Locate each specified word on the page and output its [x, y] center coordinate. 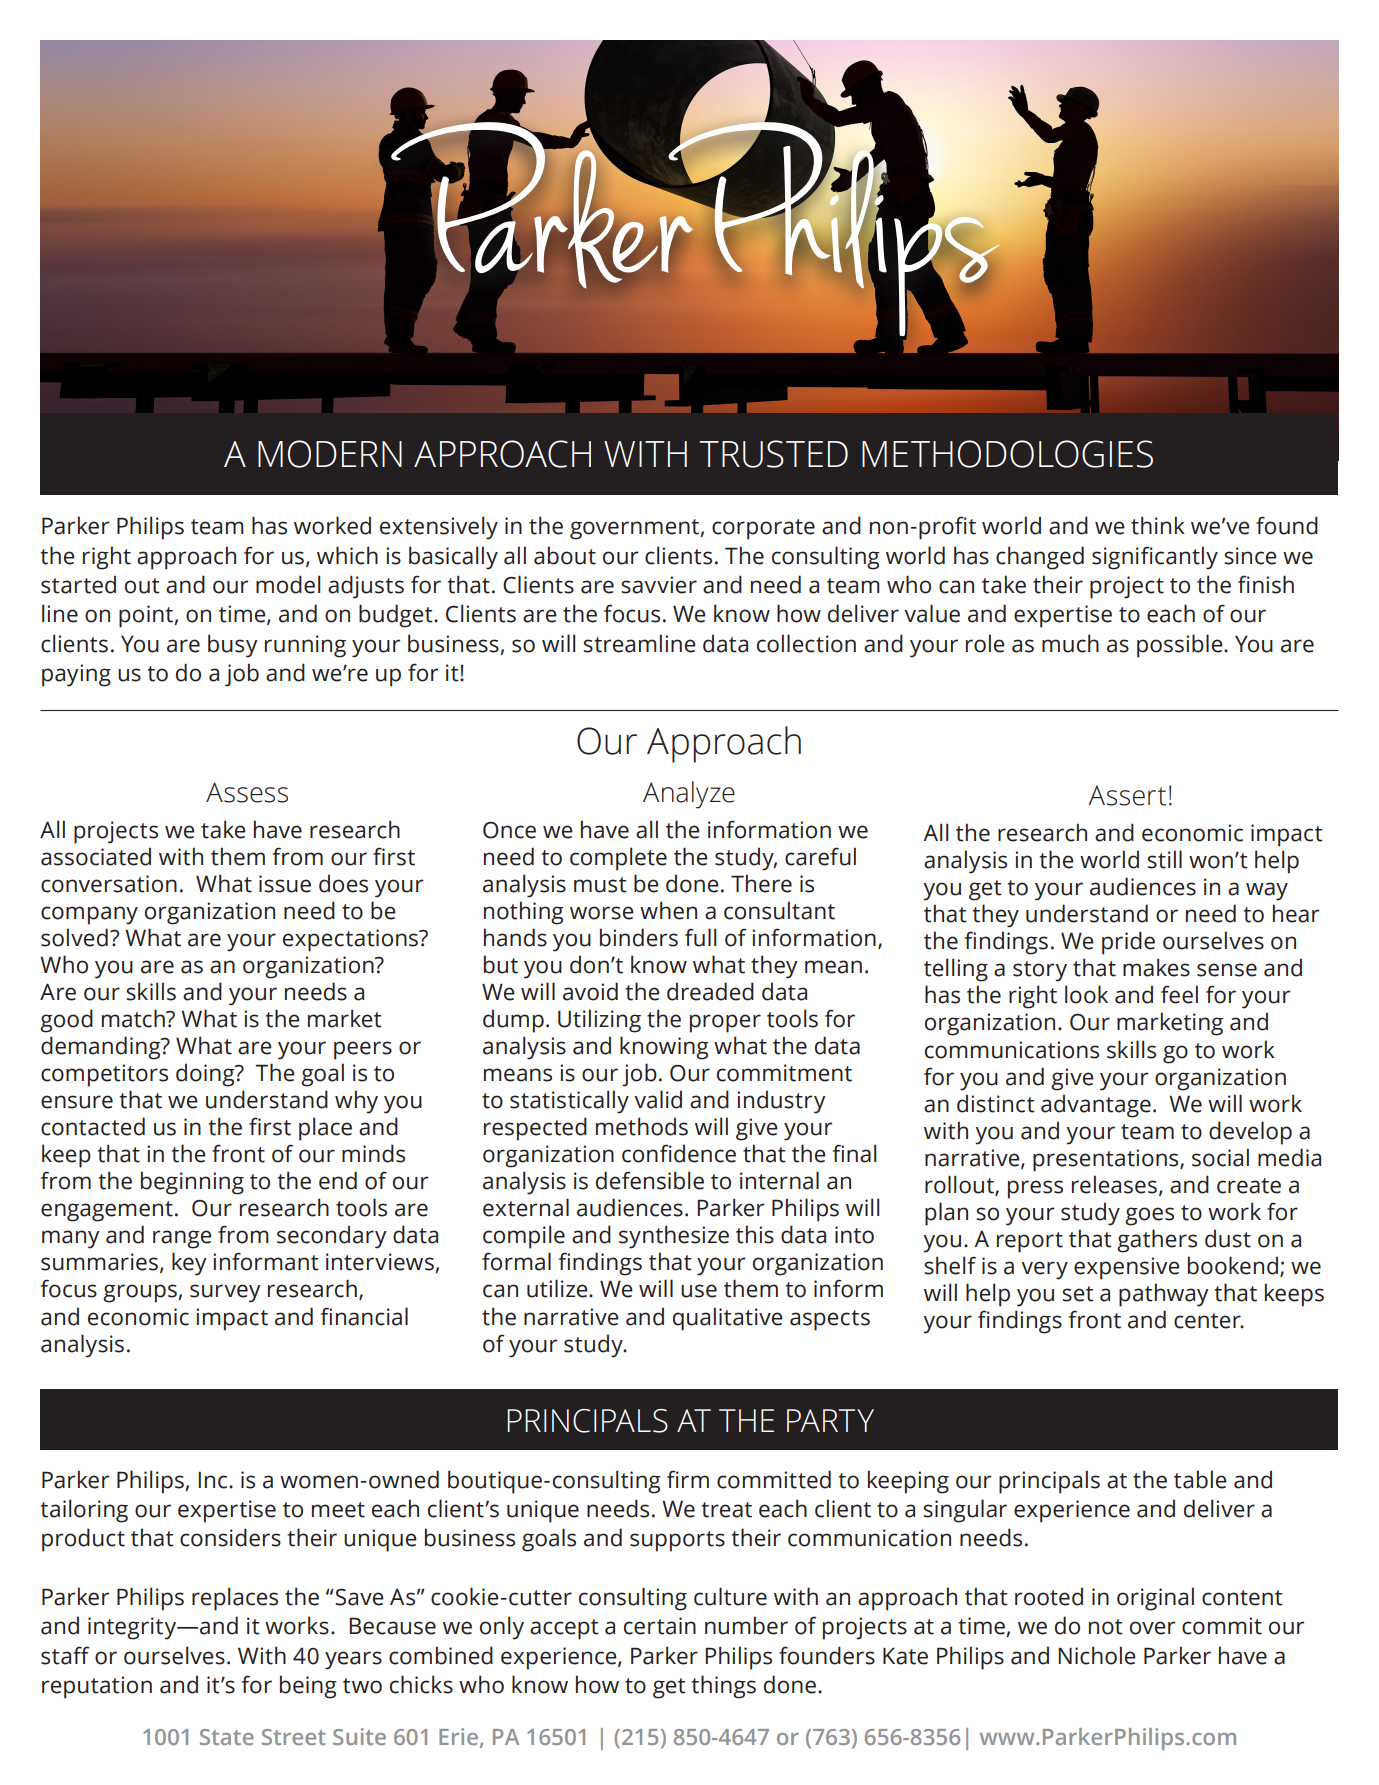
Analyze [689, 795]
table [1200, 1479]
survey [225, 1293]
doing [206, 1075]
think [1158, 525]
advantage [1096, 1106]
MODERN [330, 454]
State [227, 1737]
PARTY [830, 1420]
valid [658, 1099]
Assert [1127, 795]
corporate [763, 529]
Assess [247, 792]
